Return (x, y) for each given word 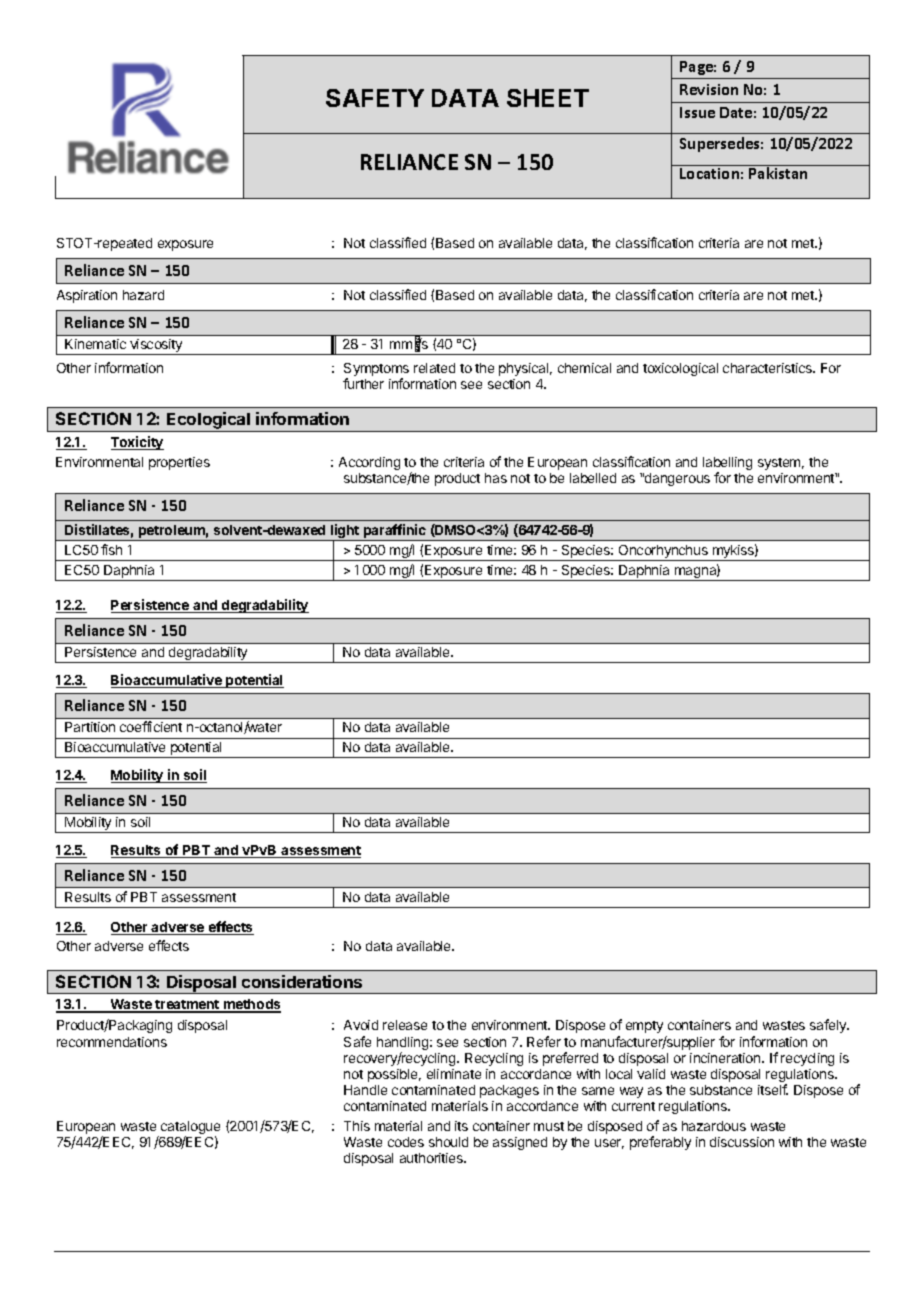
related (434, 368)
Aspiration (87, 296)
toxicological (680, 369)
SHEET (548, 98)
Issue (697, 112)
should (448, 1142)
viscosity (156, 347)
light (345, 532)
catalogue (190, 1129)
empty (644, 1027)
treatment (188, 1006)
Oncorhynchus (663, 553)
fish (111, 549)
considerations (302, 981)
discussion (742, 1142)
